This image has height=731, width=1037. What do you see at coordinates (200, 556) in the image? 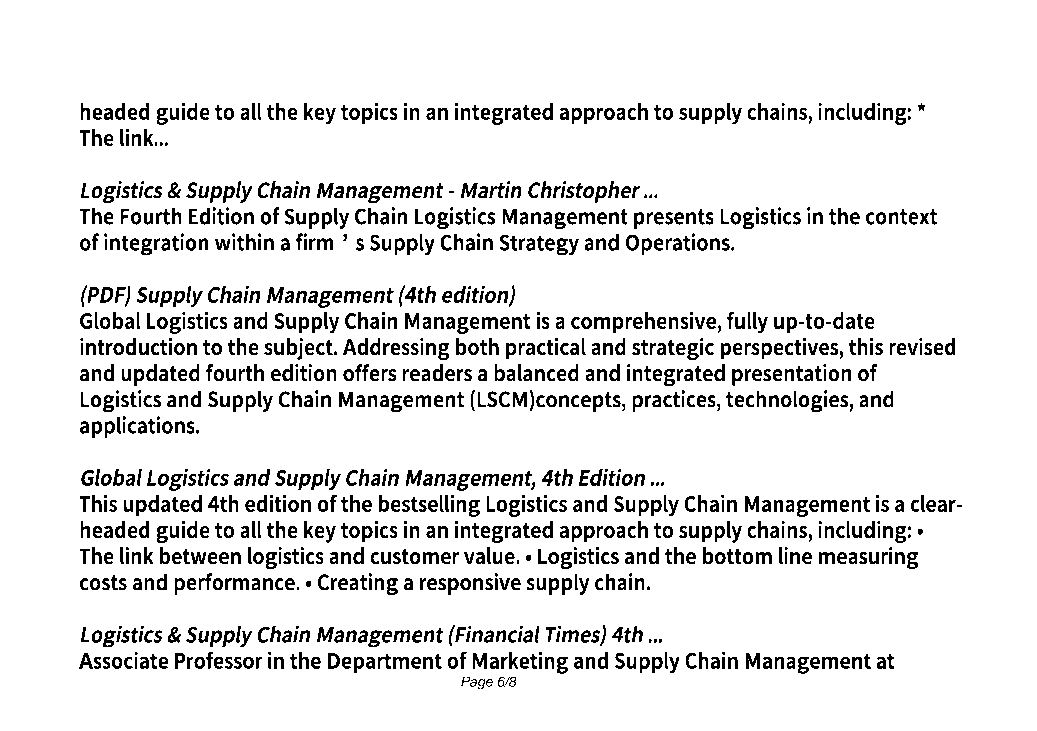
I see `between` at bounding box center [200, 556].
